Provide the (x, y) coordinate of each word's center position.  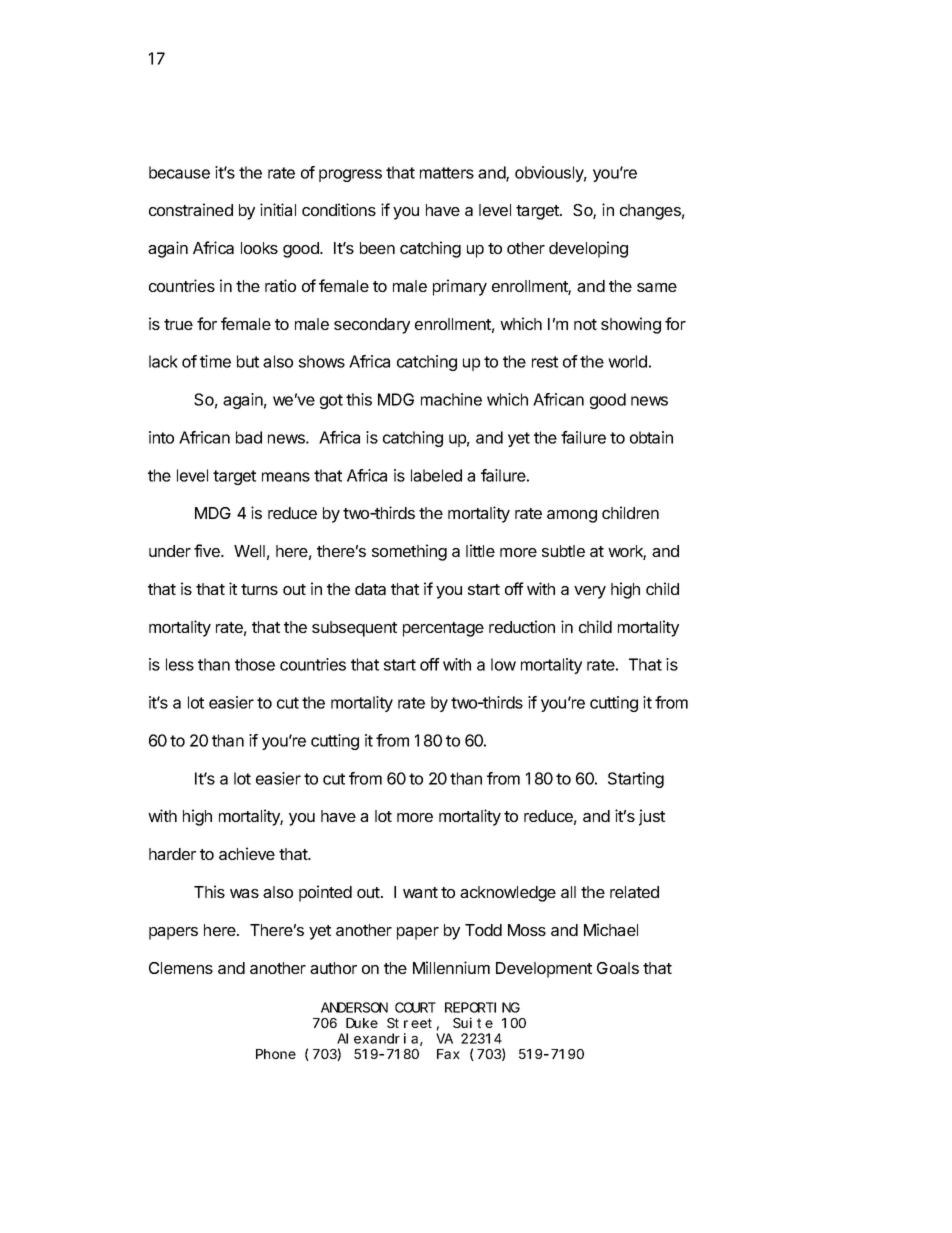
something (409, 552)
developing (588, 249)
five (208, 550)
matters (447, 173)
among (572, 516)
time (215, 361)
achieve (247, 853)
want (420, 892)
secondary (372, 326)
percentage (443, 629)
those (255, 664)
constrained (191, 209)
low (503, 664)
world (627, 361)
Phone (276, 1054)
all (568, 892)
